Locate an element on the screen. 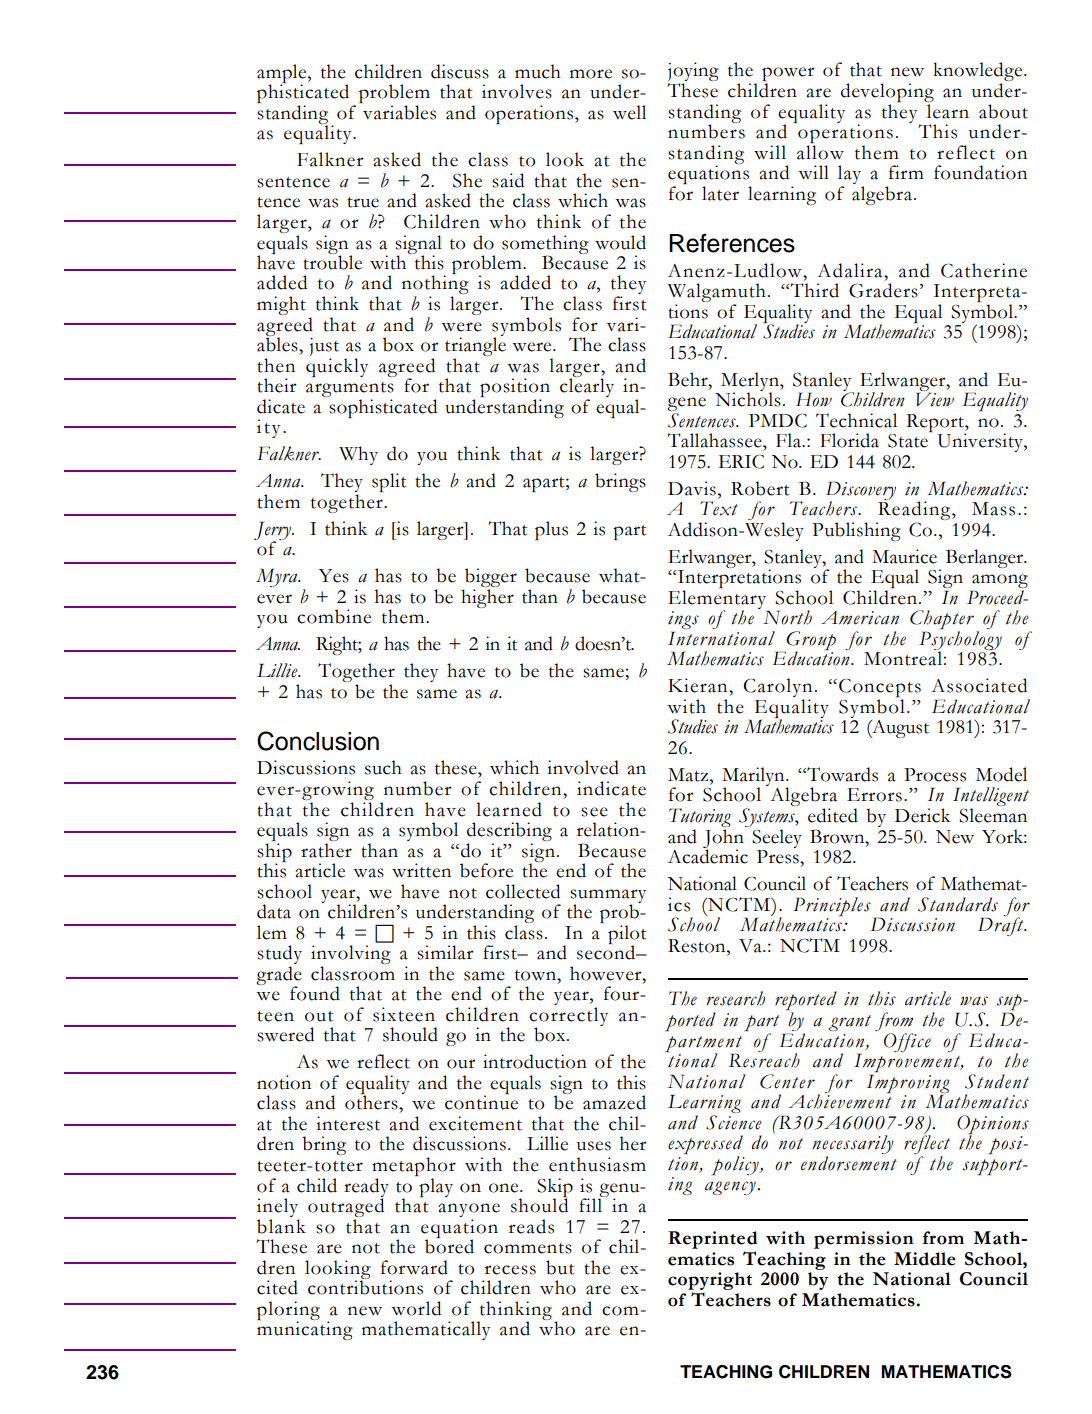 The height and width of the screenshot is (1414, 1092). arguments is located at coordinates (350, 391).
